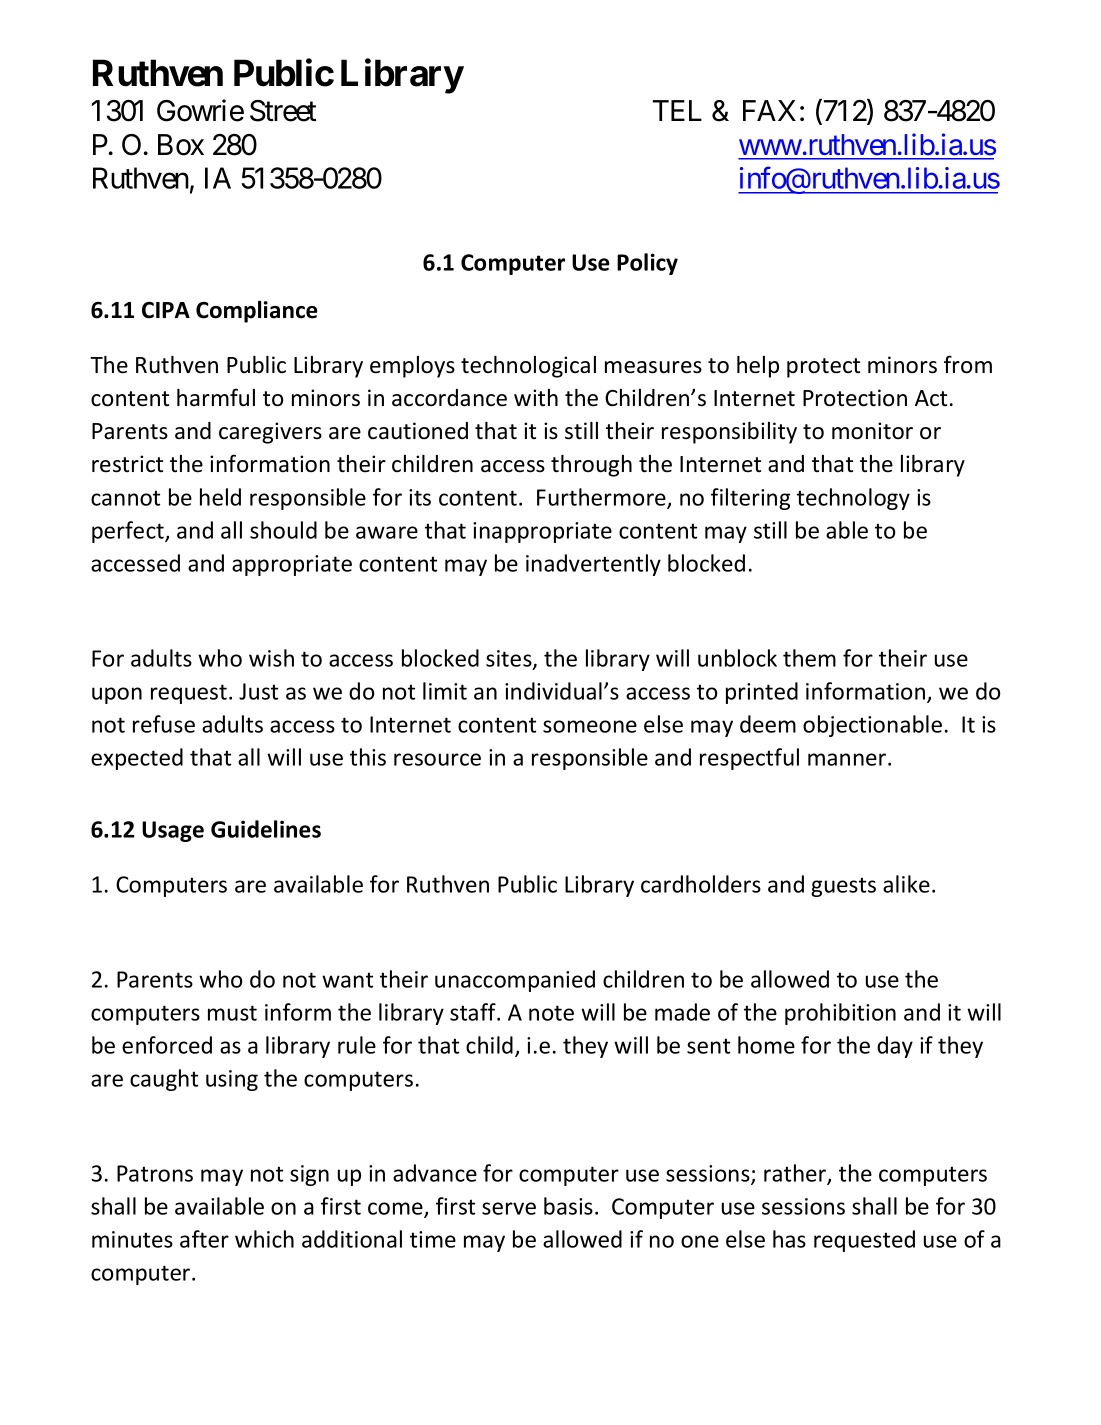 This screenshot has height=1425, width=1101. Describe the element at coordinates (677, 110) in the screenshot. I see `TEL` at that location.
